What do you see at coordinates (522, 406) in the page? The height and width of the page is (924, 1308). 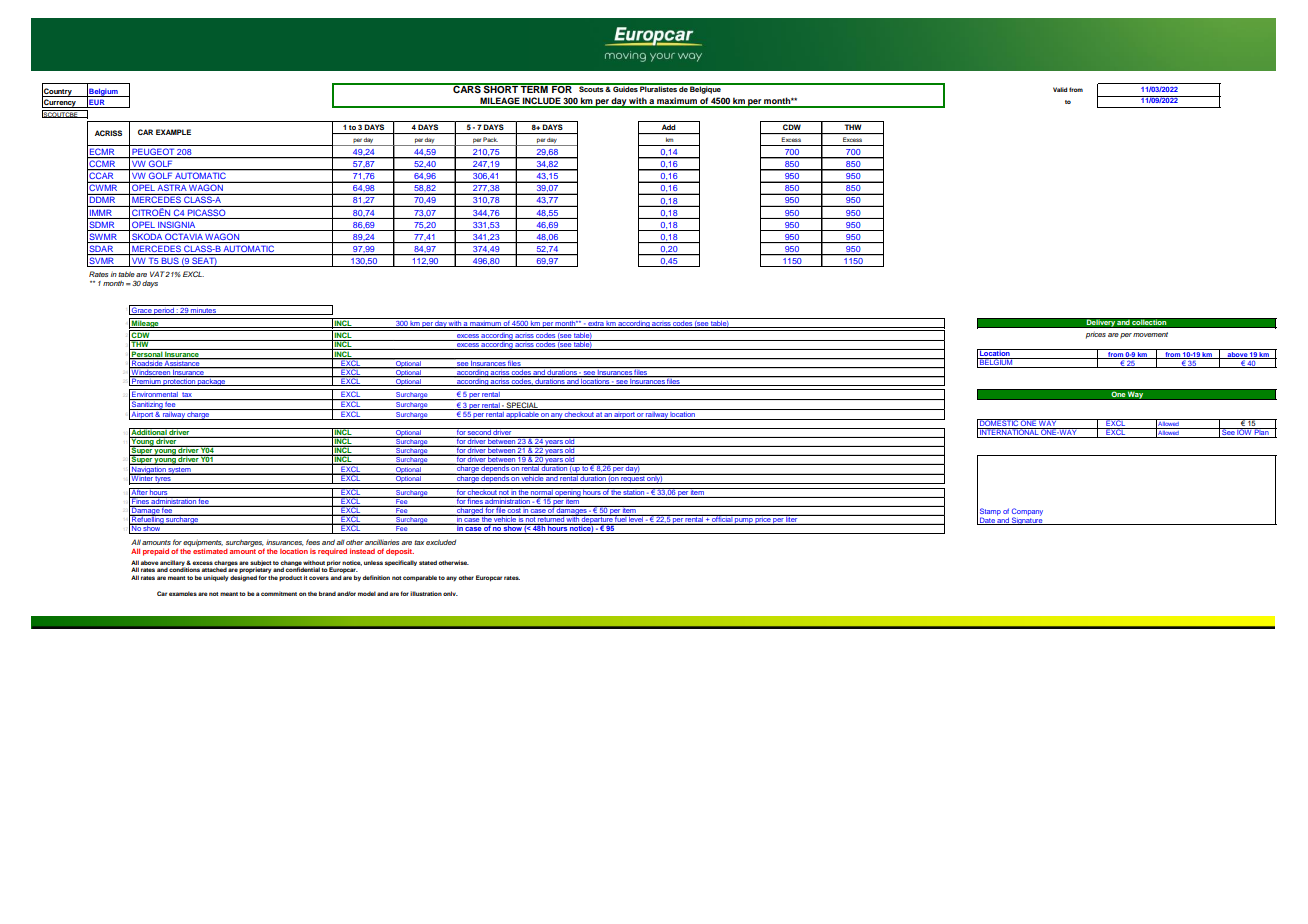 I see `SPECIAL` at bounding box center [522, 406].
